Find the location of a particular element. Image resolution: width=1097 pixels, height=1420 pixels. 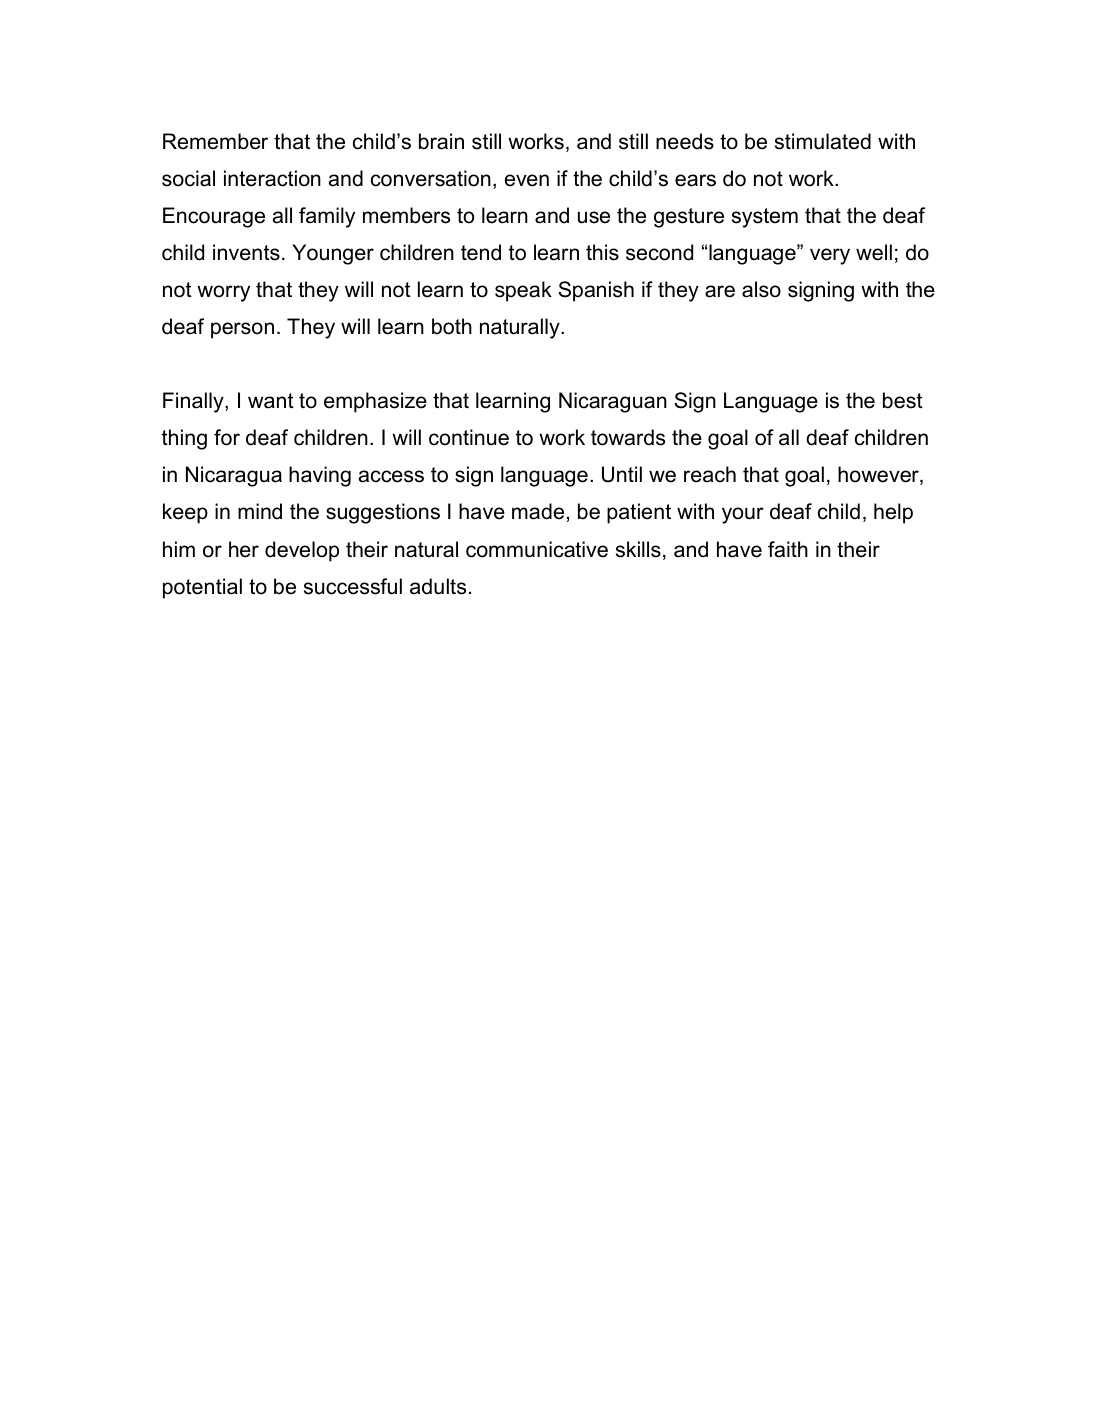

Remember is located at coordinates (215, 141).
